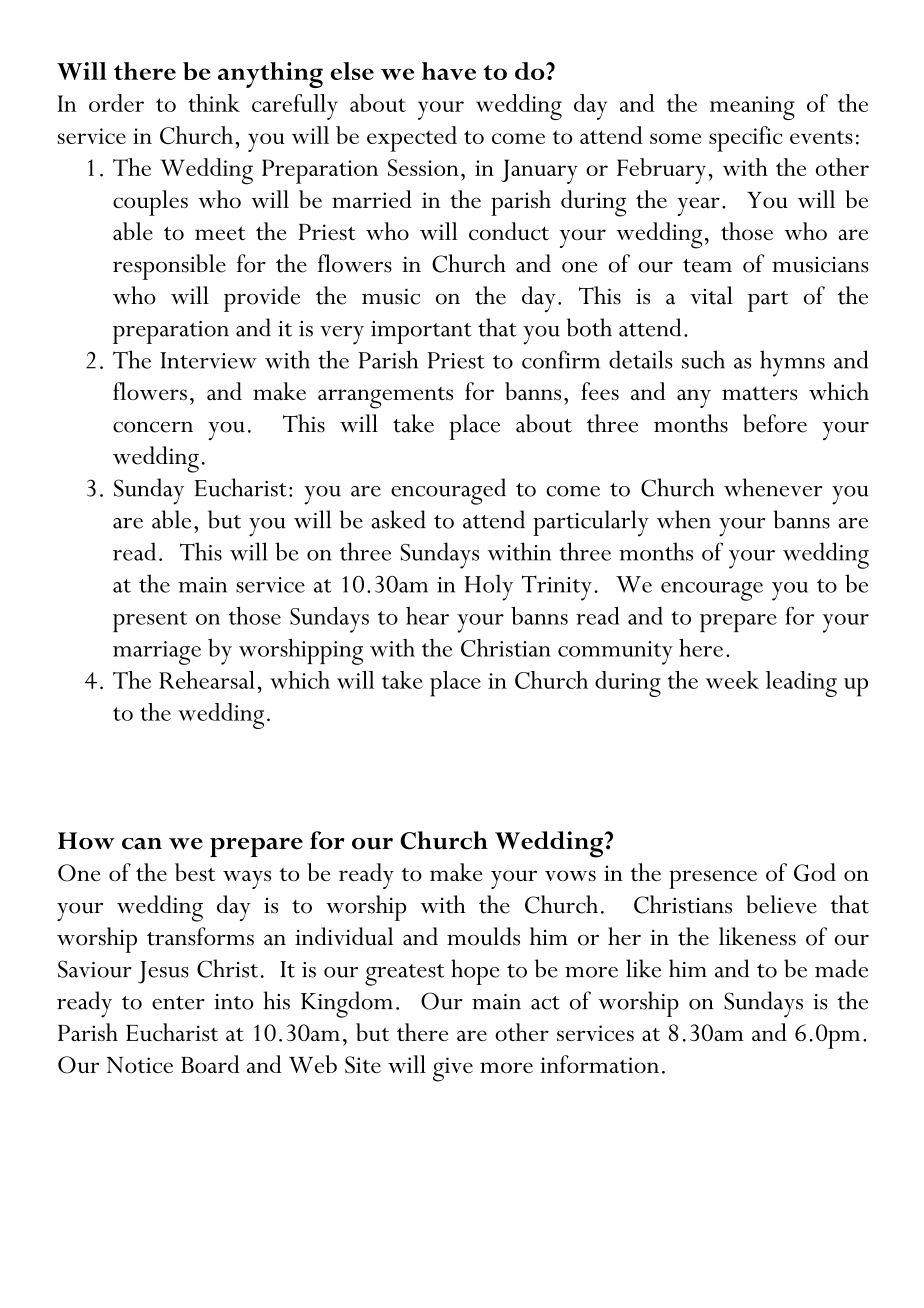 This image has height=1308, width=924. What do you see at coordinates (489, 587) in the image?
I see `Holy` at bounding box center [489, 587].
